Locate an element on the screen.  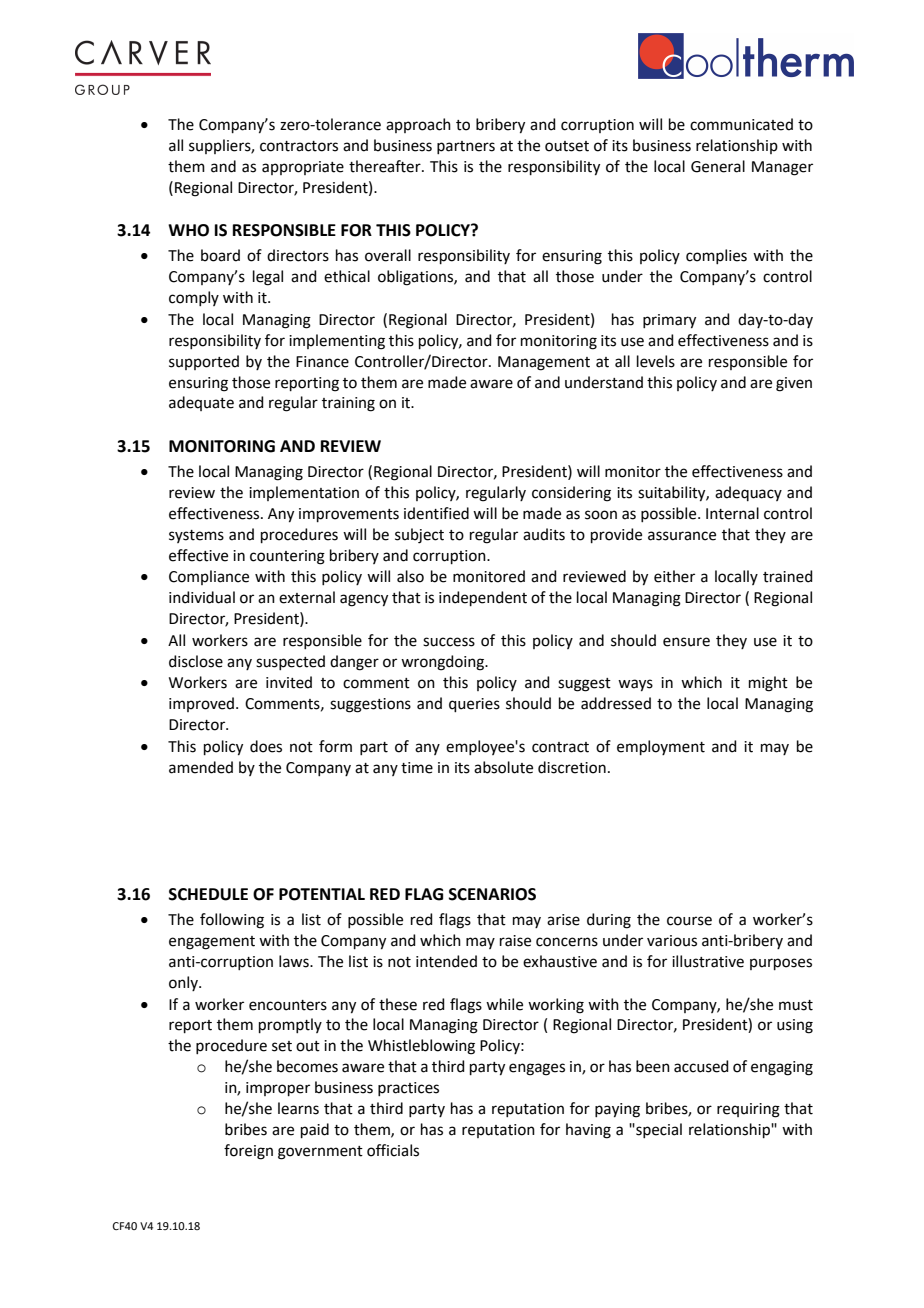
requiring is located at coordinates (748, 1110).
